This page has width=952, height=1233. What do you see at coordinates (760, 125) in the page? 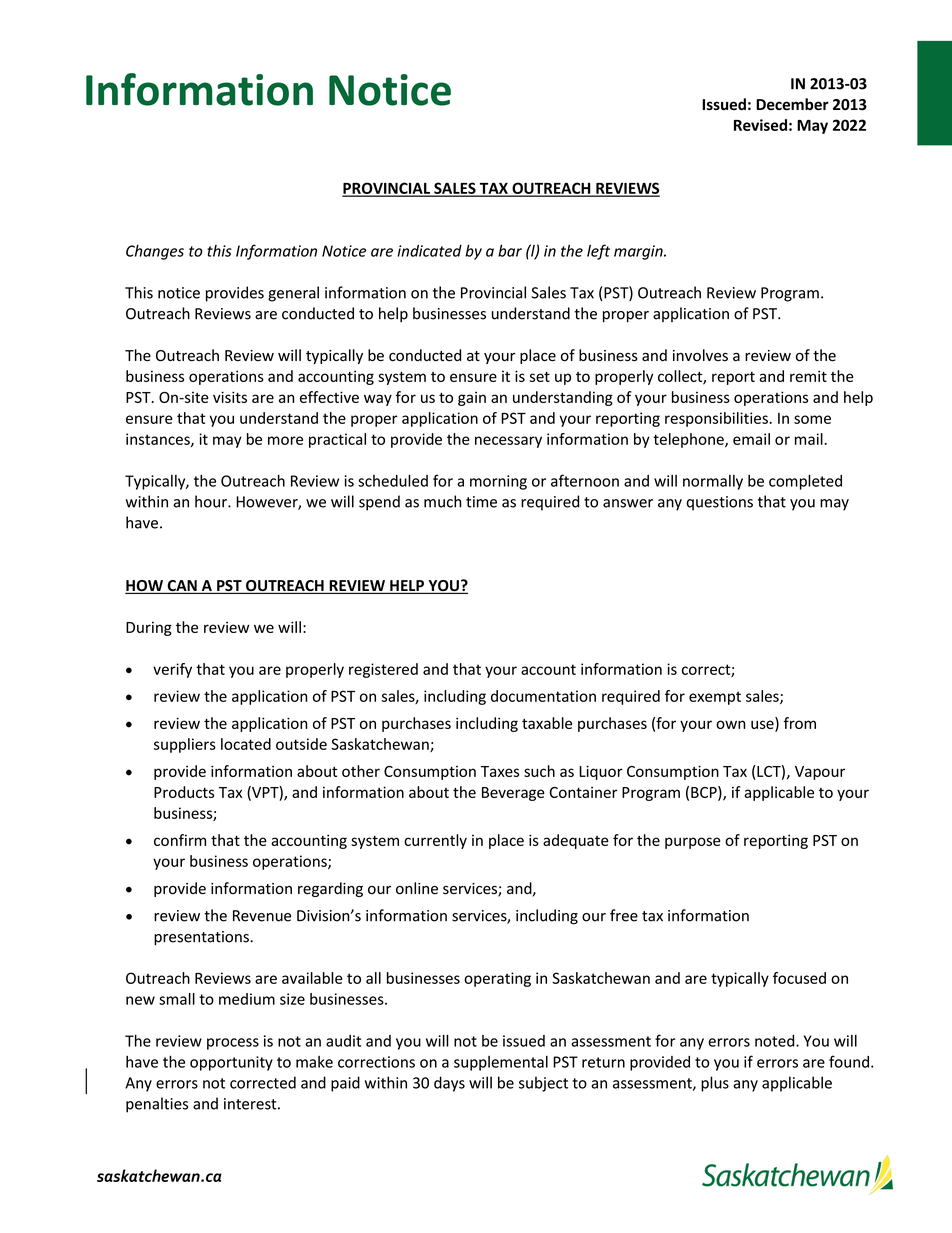
I see `Revised` at bounding box center [760, 125].
